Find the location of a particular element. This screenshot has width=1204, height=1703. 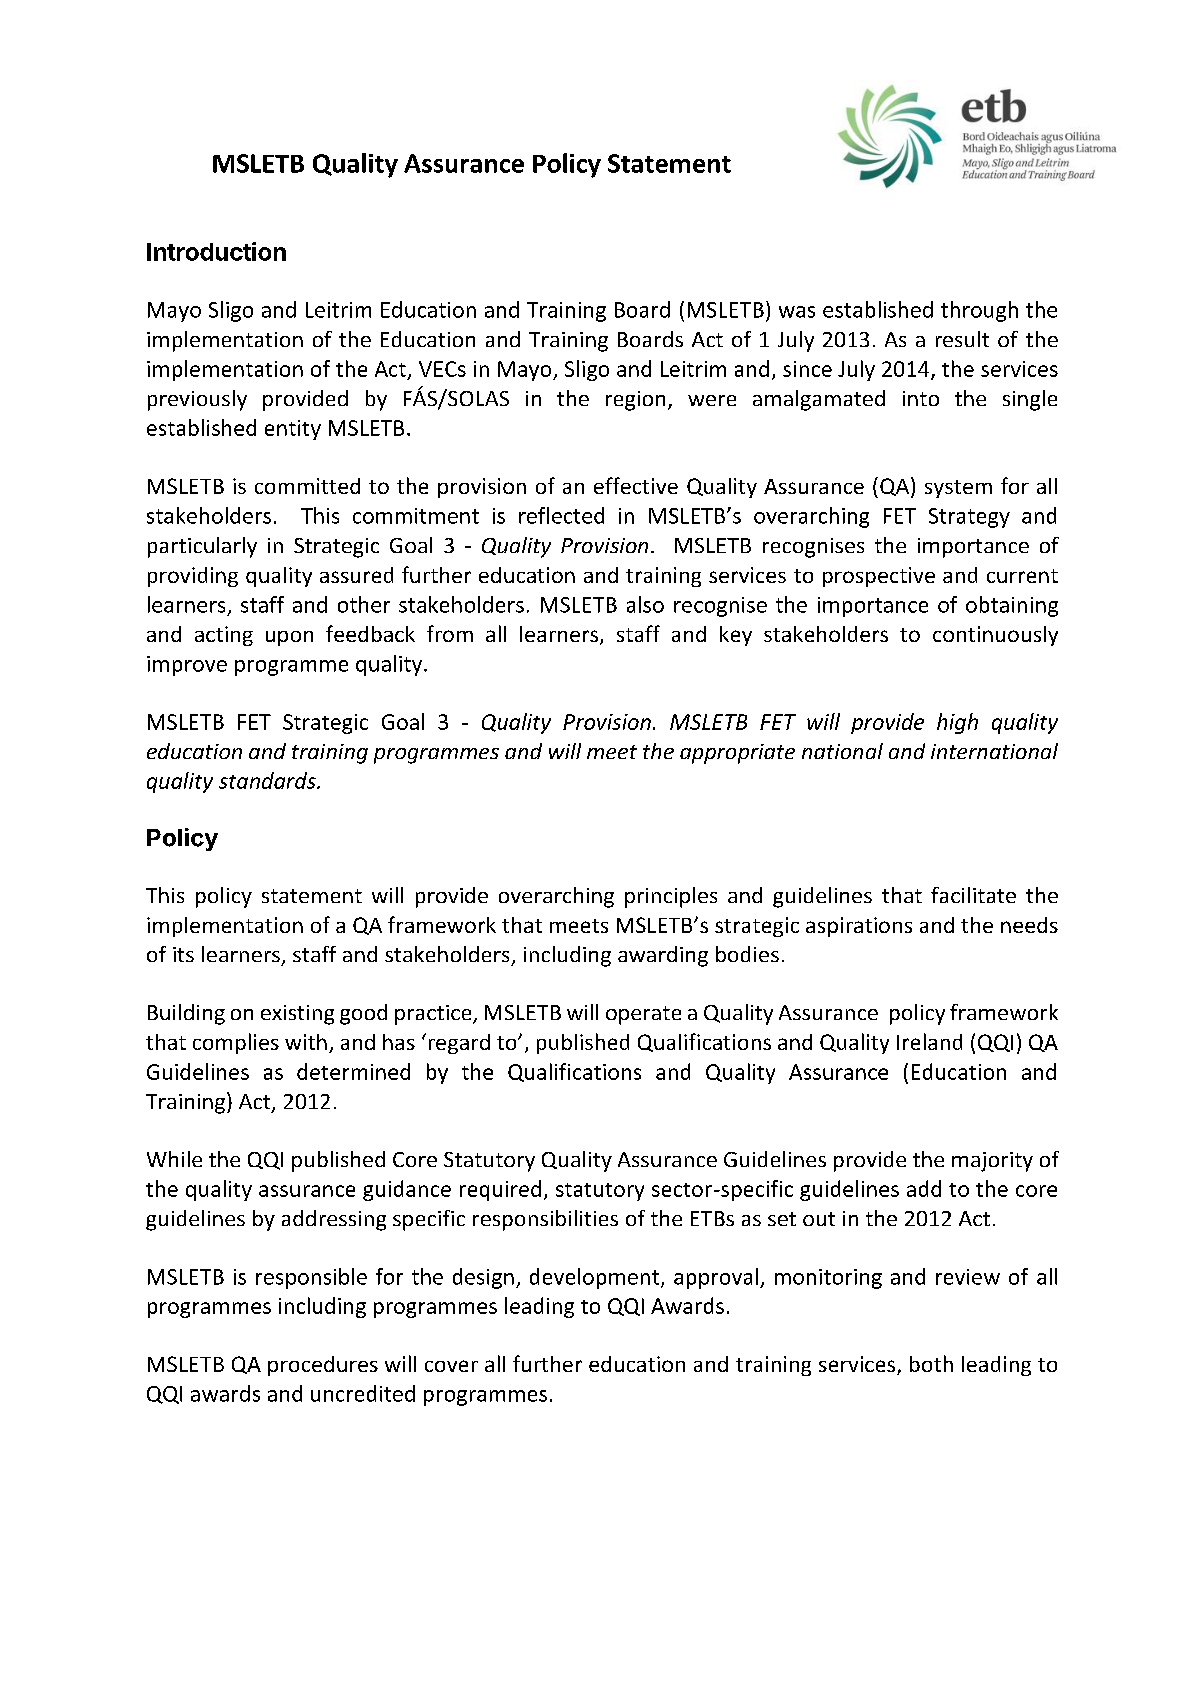

Ireland is located at coordinates (929, 1041).
